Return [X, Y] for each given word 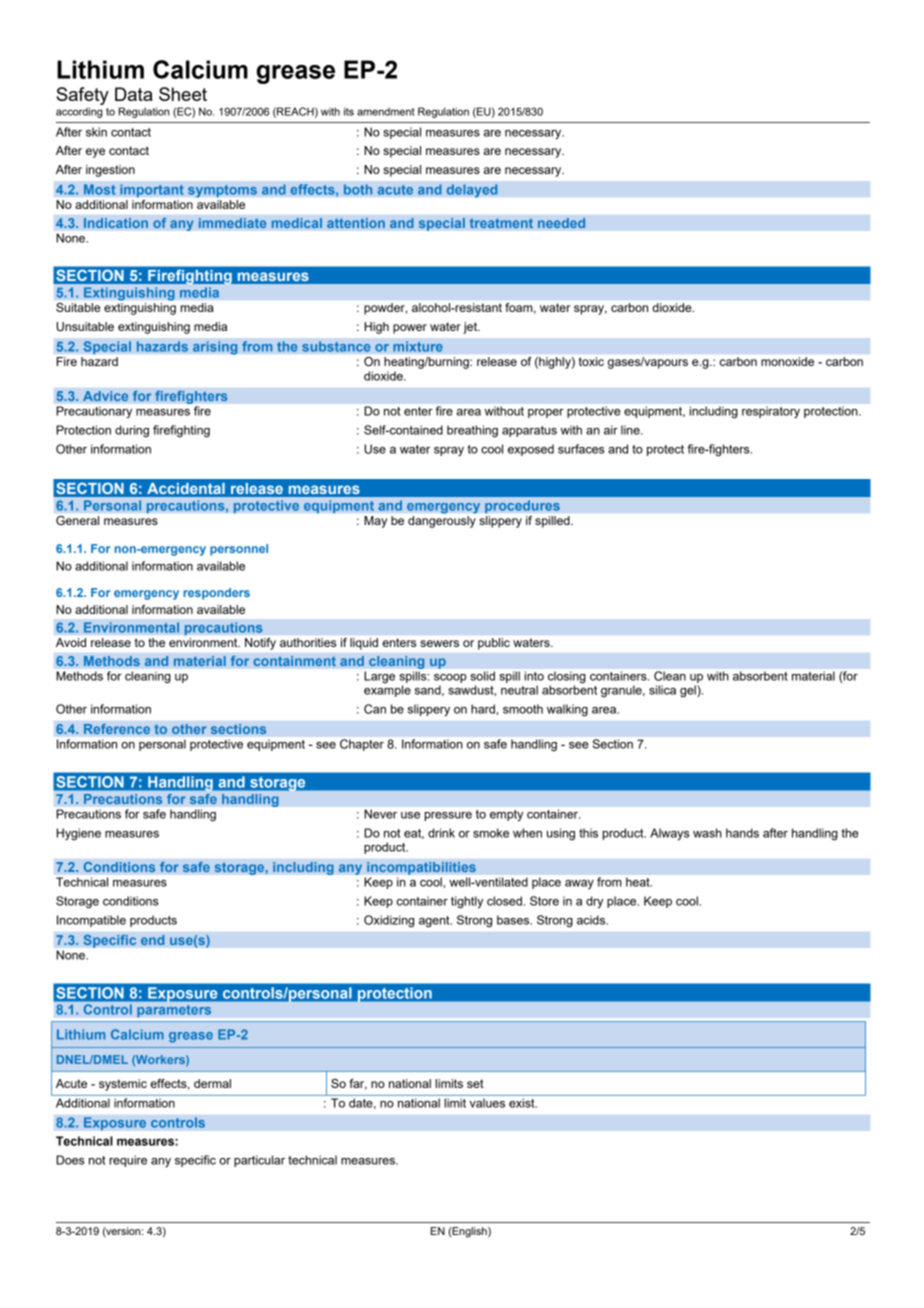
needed [562, 223]
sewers [439, 643]
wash [707, 833]
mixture [418, 346]
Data [134, 94]
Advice [106, 396]
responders [216, 594]
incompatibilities [421, 868]
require [128, 1161]
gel [689, 691]
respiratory [771, 412]
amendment [386, 111]
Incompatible [91, 921]
